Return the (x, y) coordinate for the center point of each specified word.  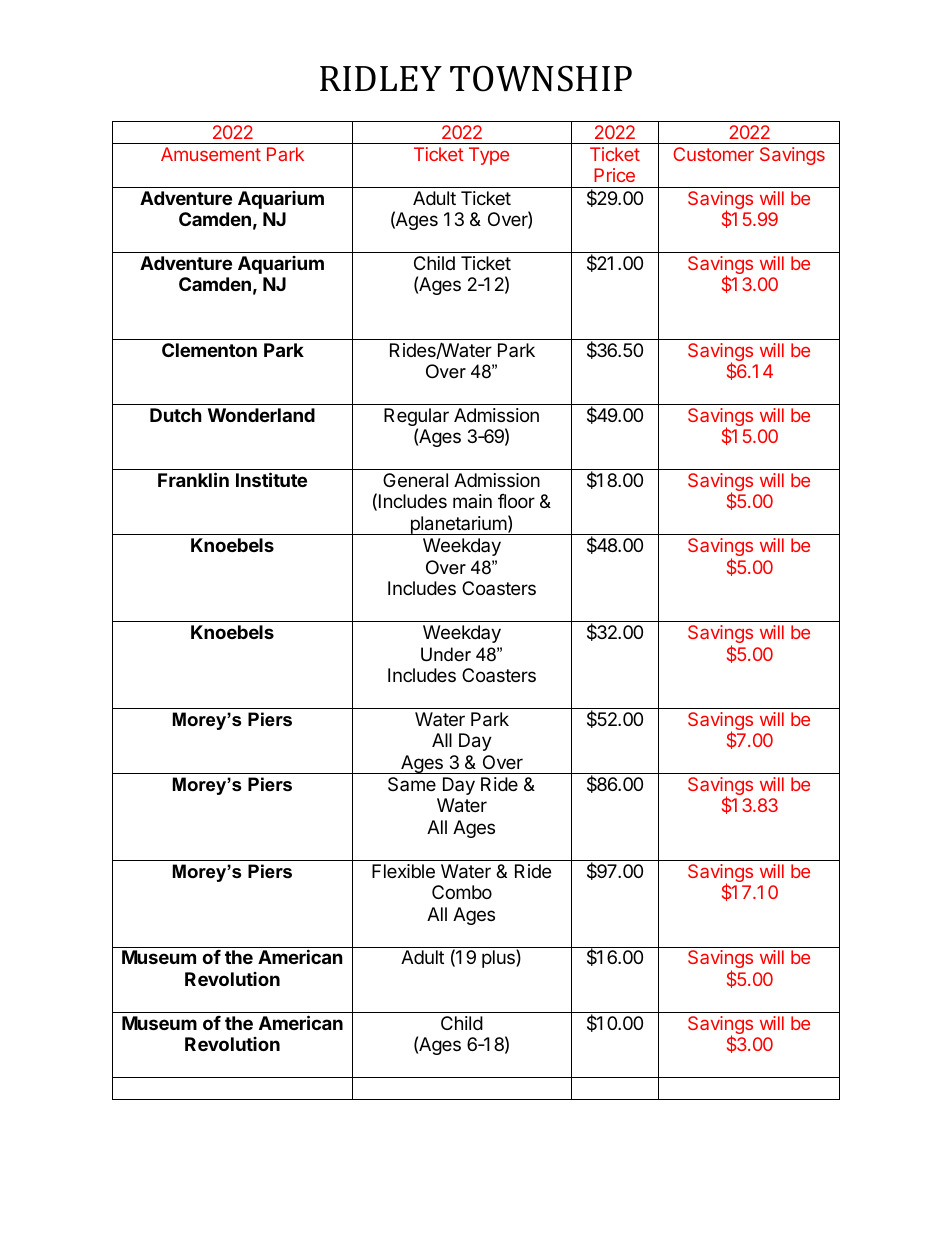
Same (412, 784)
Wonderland (261, 415)
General (415, 480)
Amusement (211, 154)
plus (499, 958)
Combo (462, 892)
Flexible (403, 871)
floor (516, 501)
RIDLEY (381, 78)
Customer (713, 154)
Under (446, 654)
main (472, 501)
